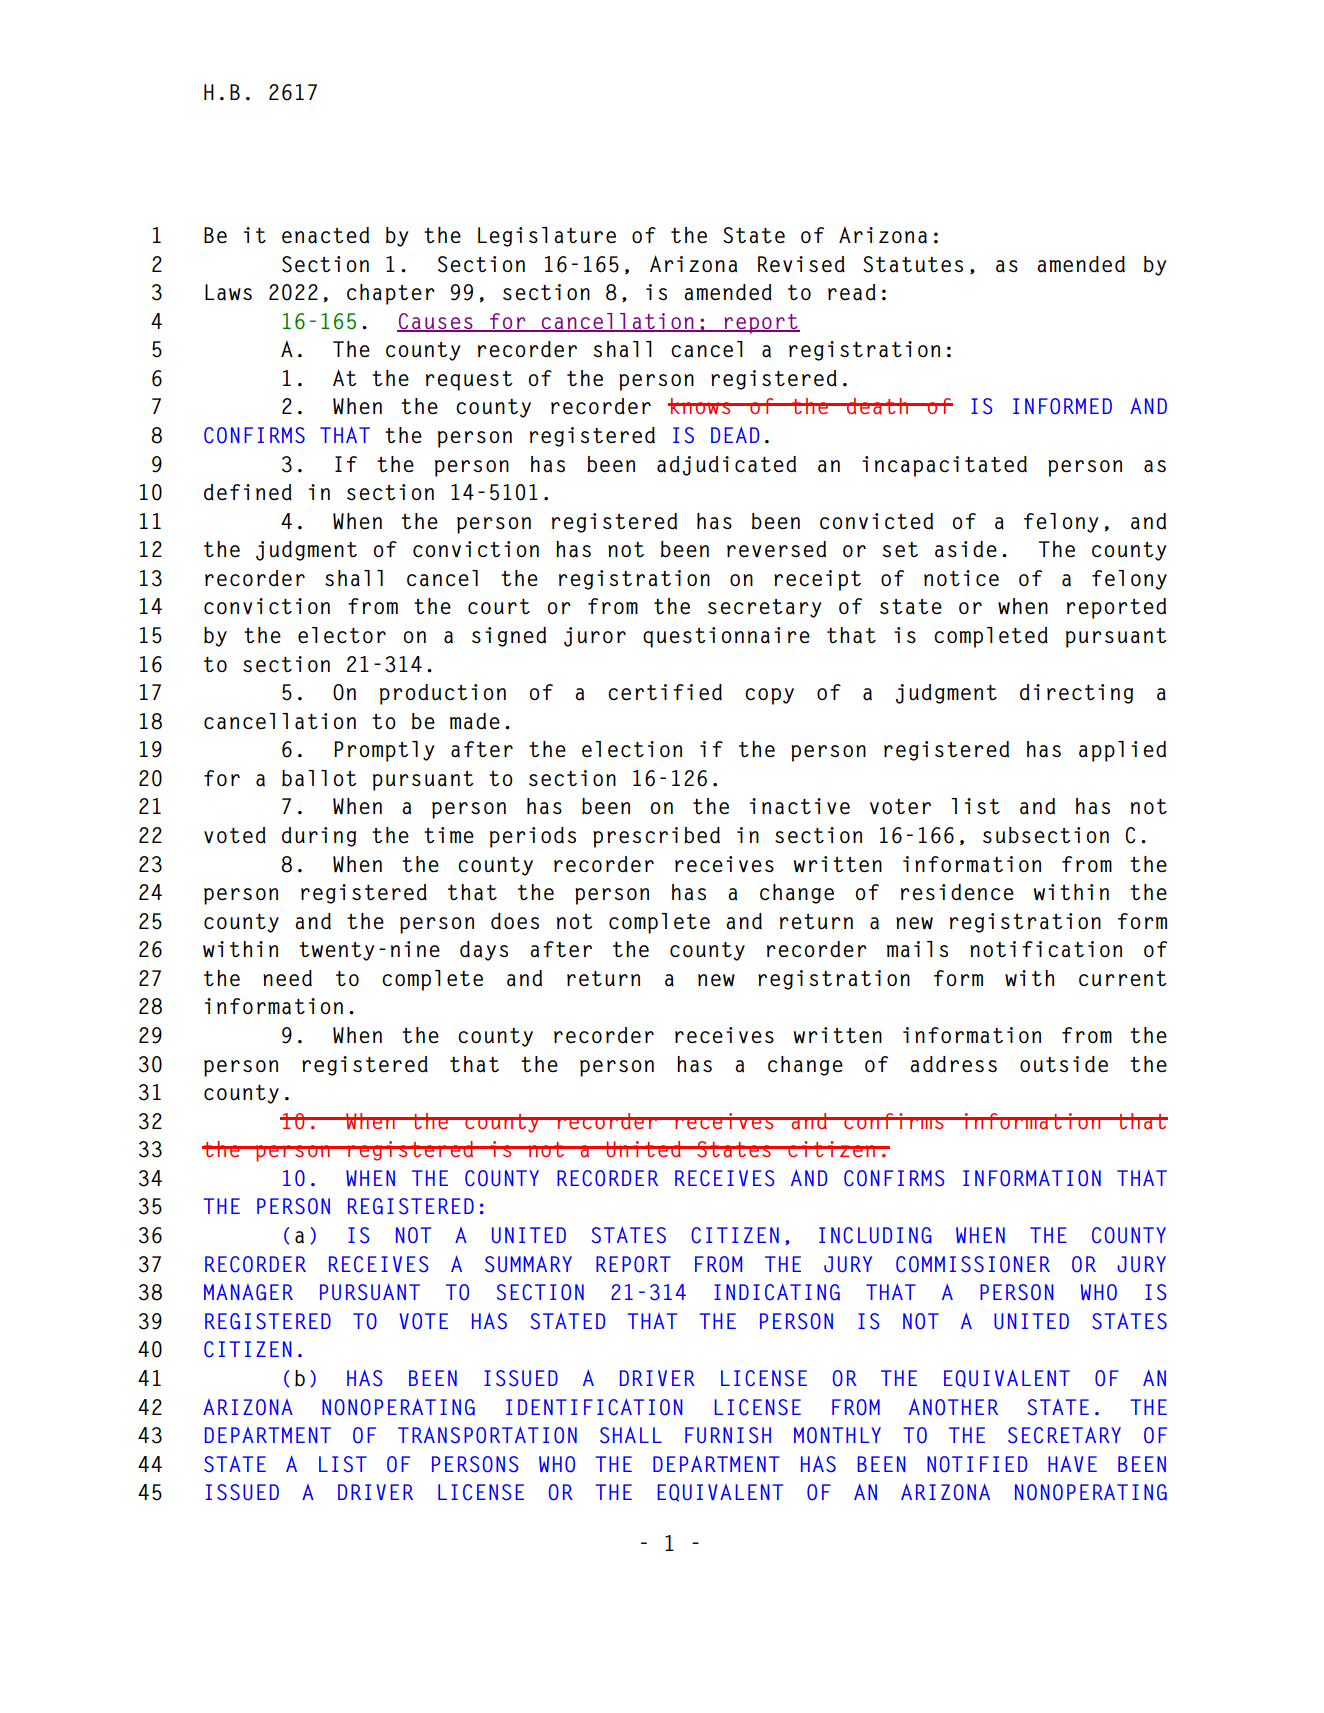 The image size is (1324, 1713). I want to click on Statutes, so click(913, 264).
